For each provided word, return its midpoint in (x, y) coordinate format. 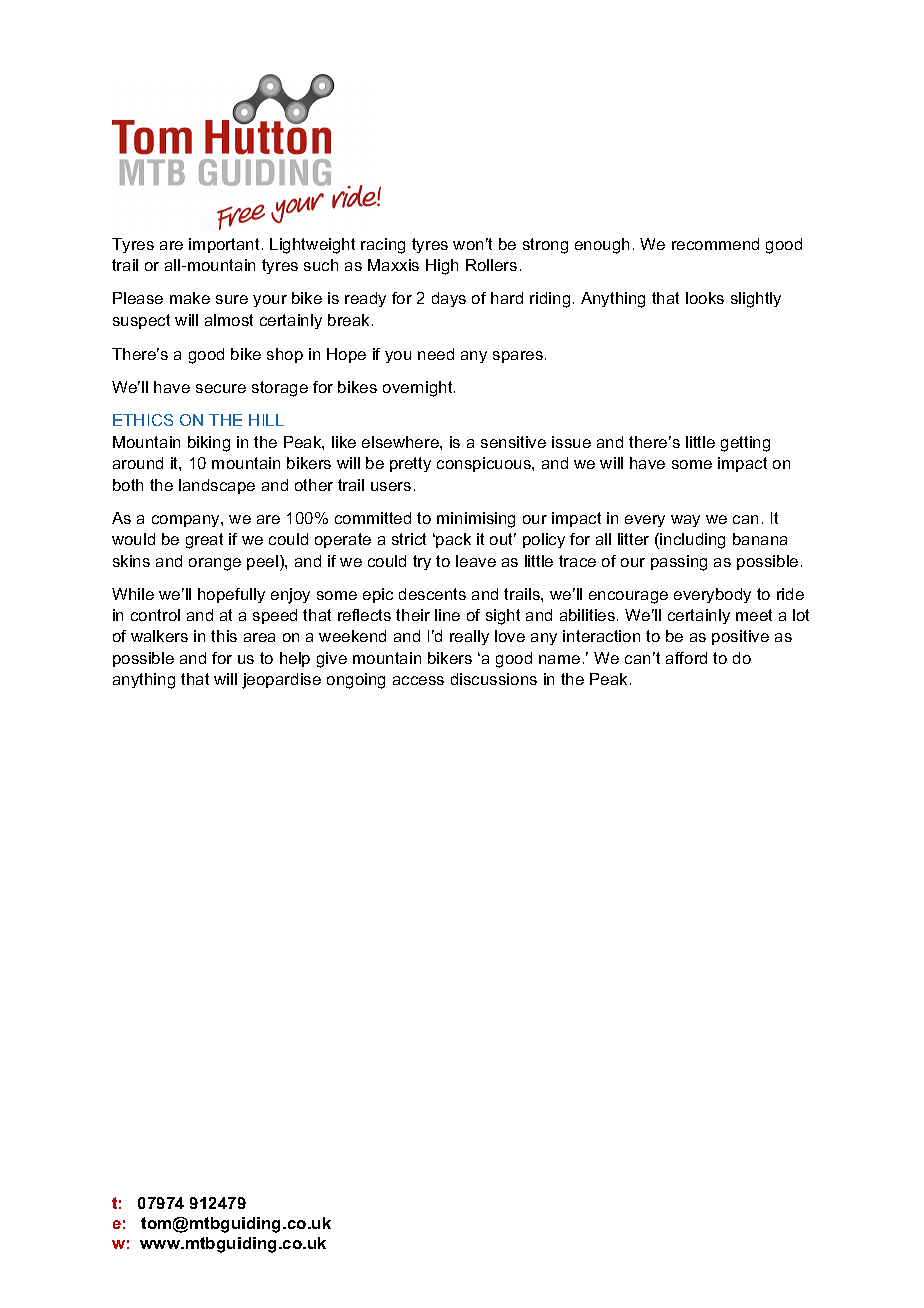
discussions (494, 679)
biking (209, 444)
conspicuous (485, 464)
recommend (715, 244)
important (224, 245)
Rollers (491, 265)
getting (745, 444)
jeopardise (281, 681)
